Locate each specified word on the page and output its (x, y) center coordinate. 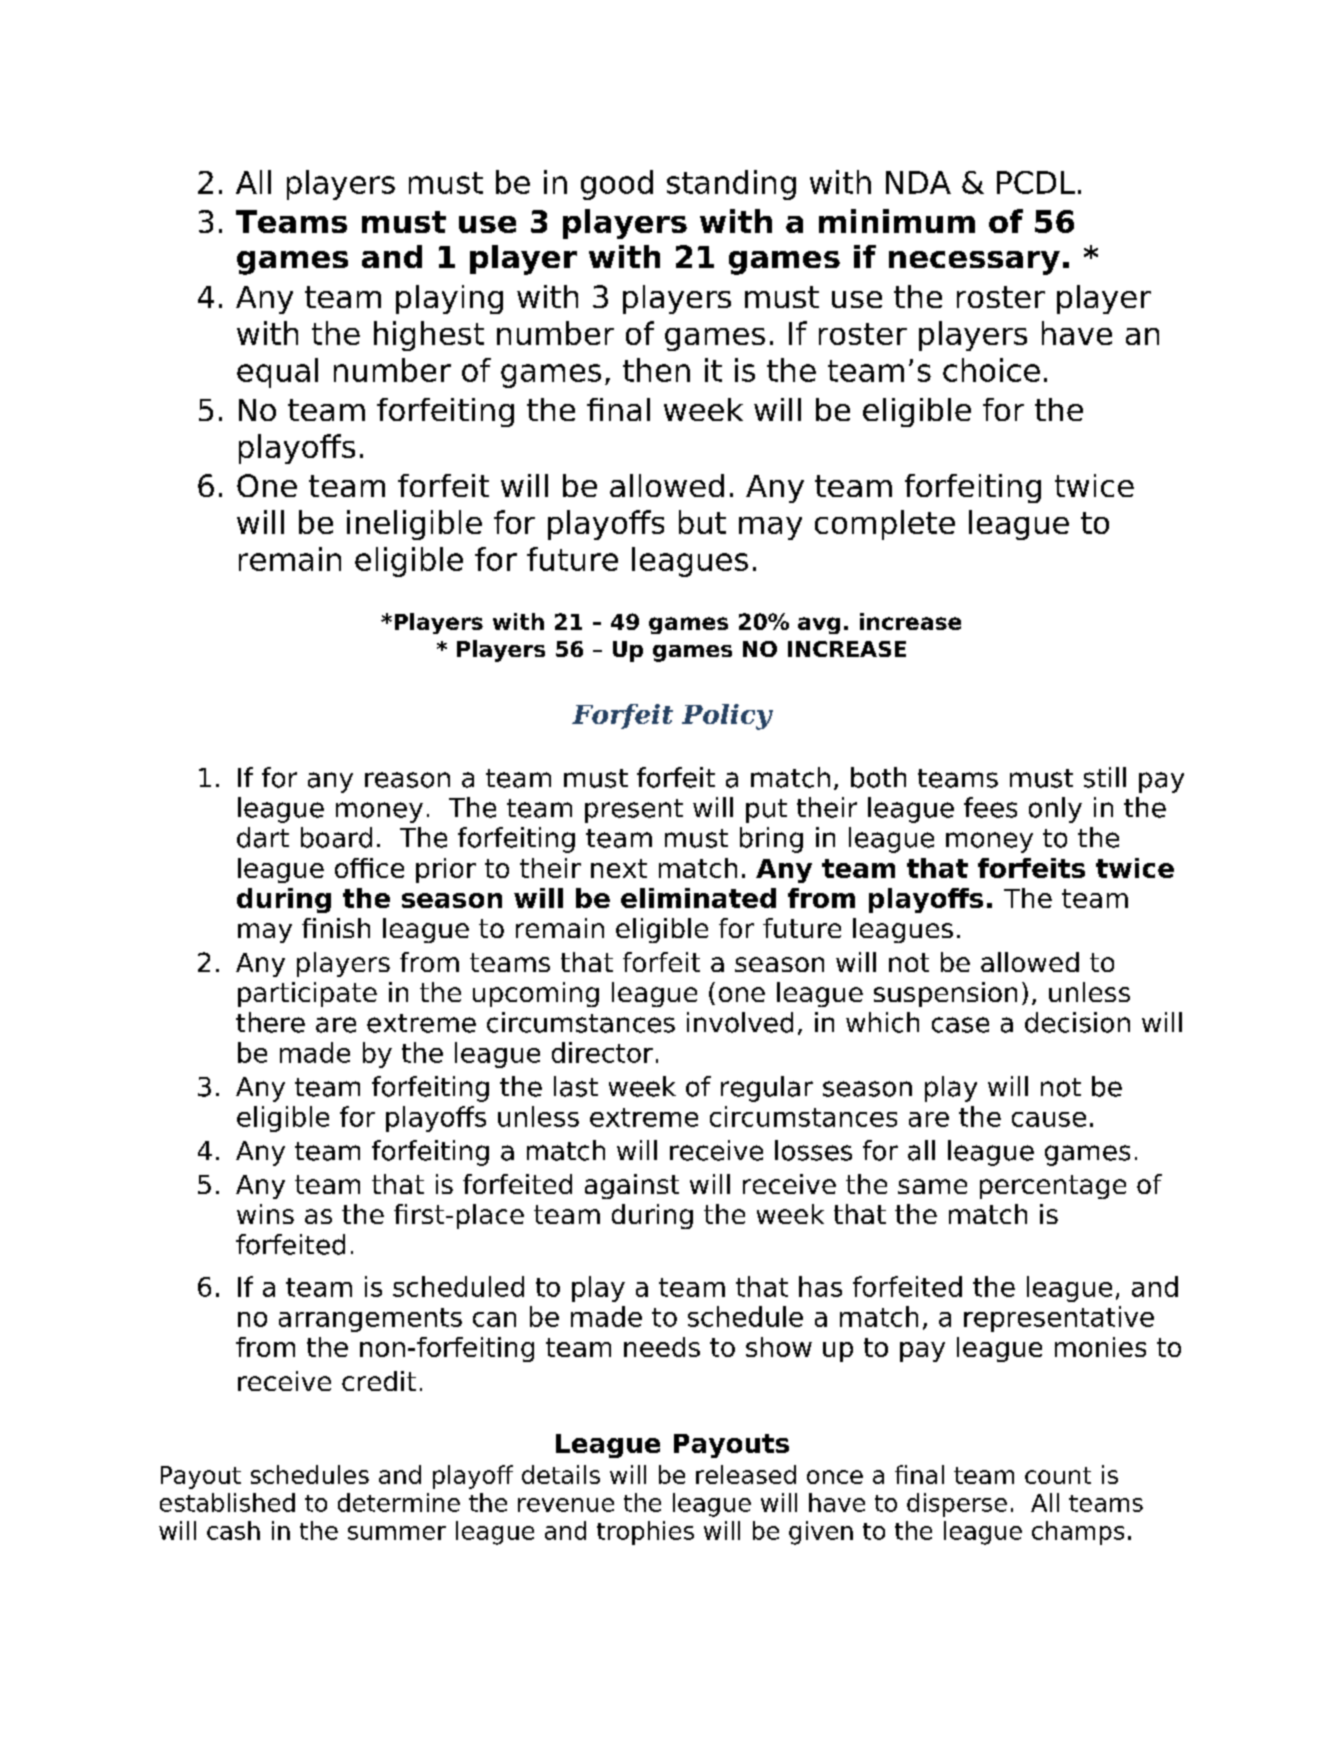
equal (277, 373)
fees (990, 807)
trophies (645, 1533)
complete (885, 525)
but (702, 522)
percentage (1053, 1187)
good (617, 185)
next (619, 868)
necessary (974, 263)
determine (399, 1502)
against (632, 1186)
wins (265, 1214)
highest (429, 336)
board (336, 837)
